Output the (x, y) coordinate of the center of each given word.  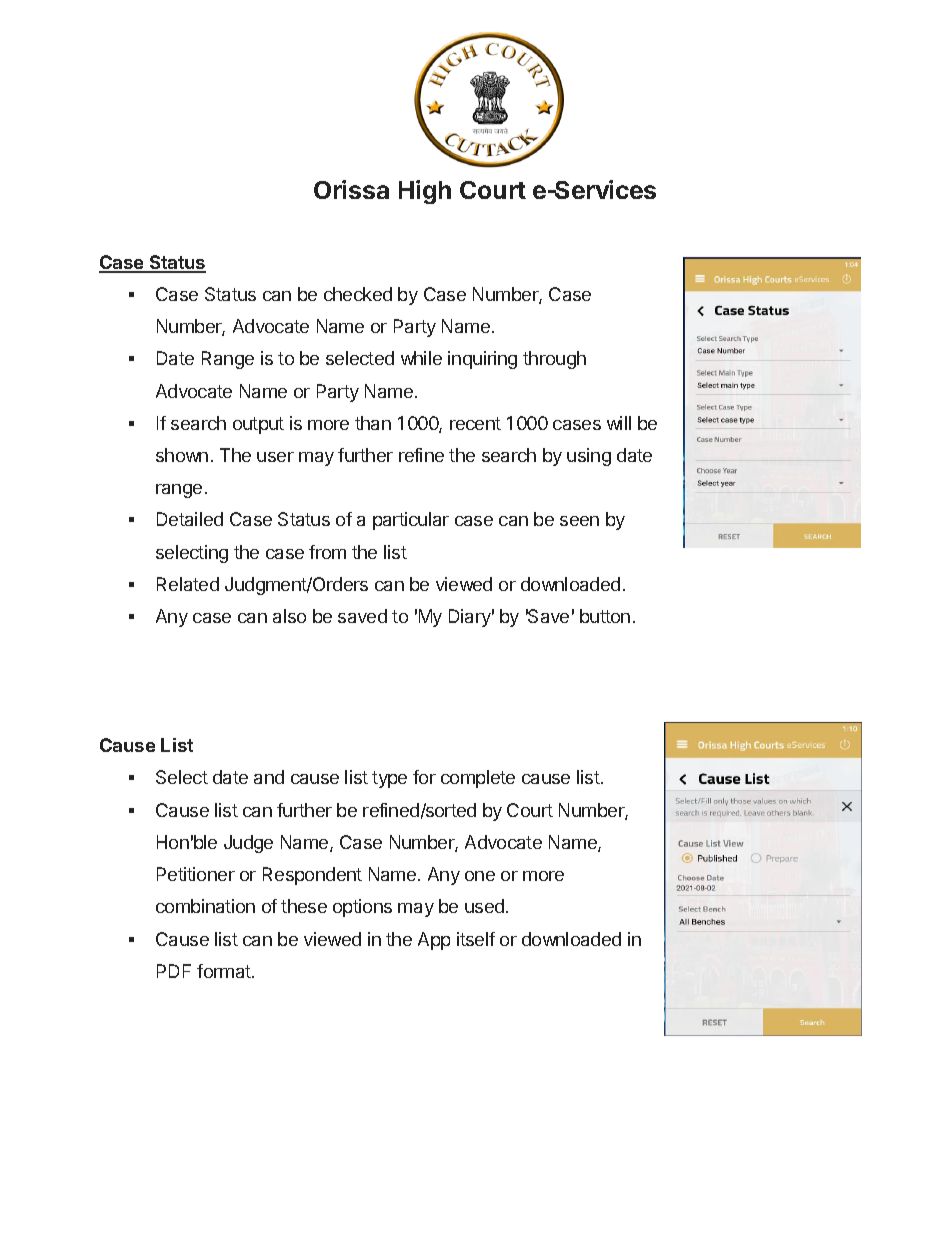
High (425, 192)
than (373, 423)
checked (358, 294)
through (554, 360)
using (589, 457)
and (269, 777)
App (434, 941)
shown (182, 455)
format (225, 971)
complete (478, 779)
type (389, 779)
